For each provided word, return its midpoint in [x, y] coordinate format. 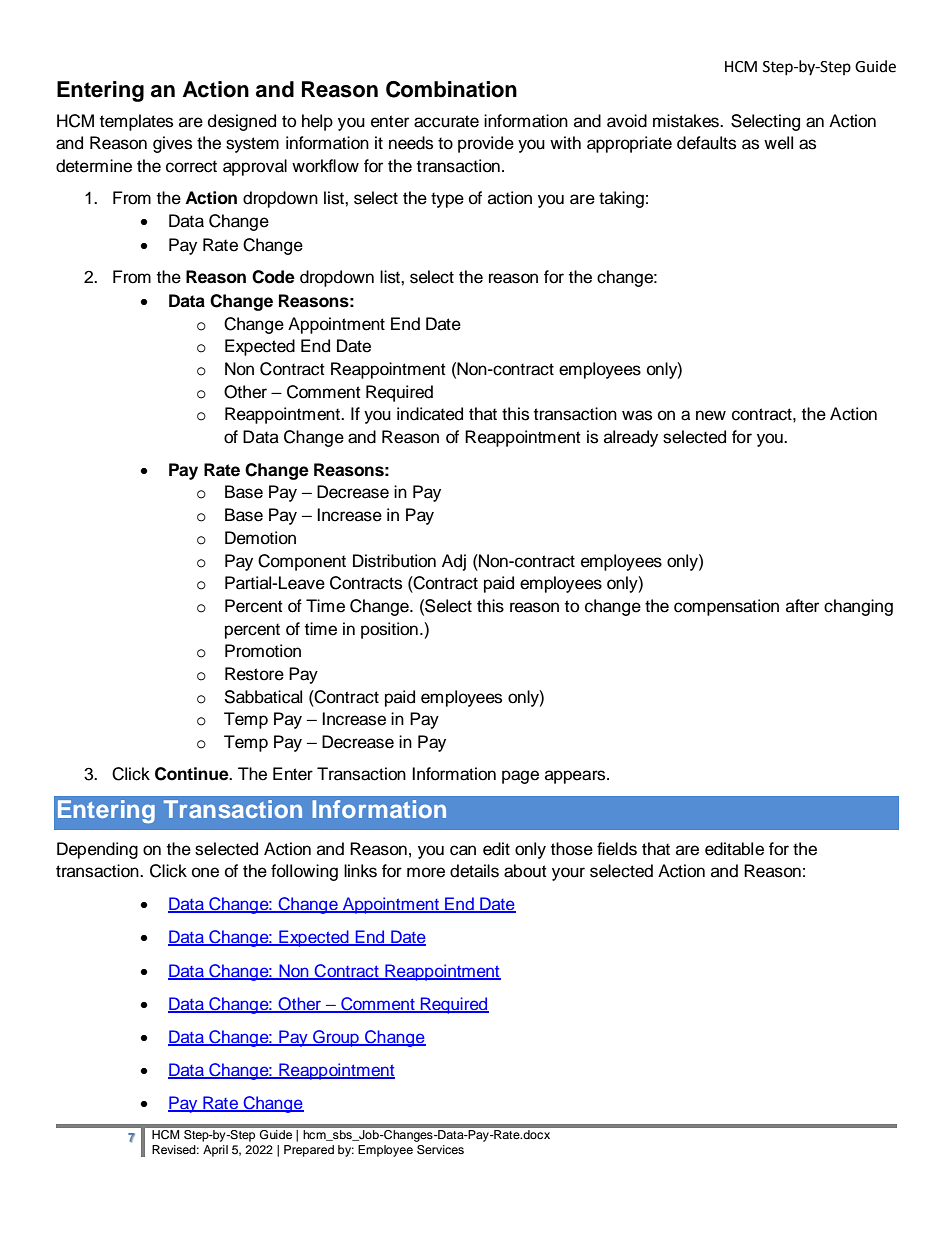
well [778, 143]
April [215, 1151]
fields [617, 849]
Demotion [260, 538]
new [711, 415]
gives [172, 144]
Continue [193, 774]
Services [440, 1150]
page [520, 777]
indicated [430, 414]
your [568, 874]
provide [486, 144]
